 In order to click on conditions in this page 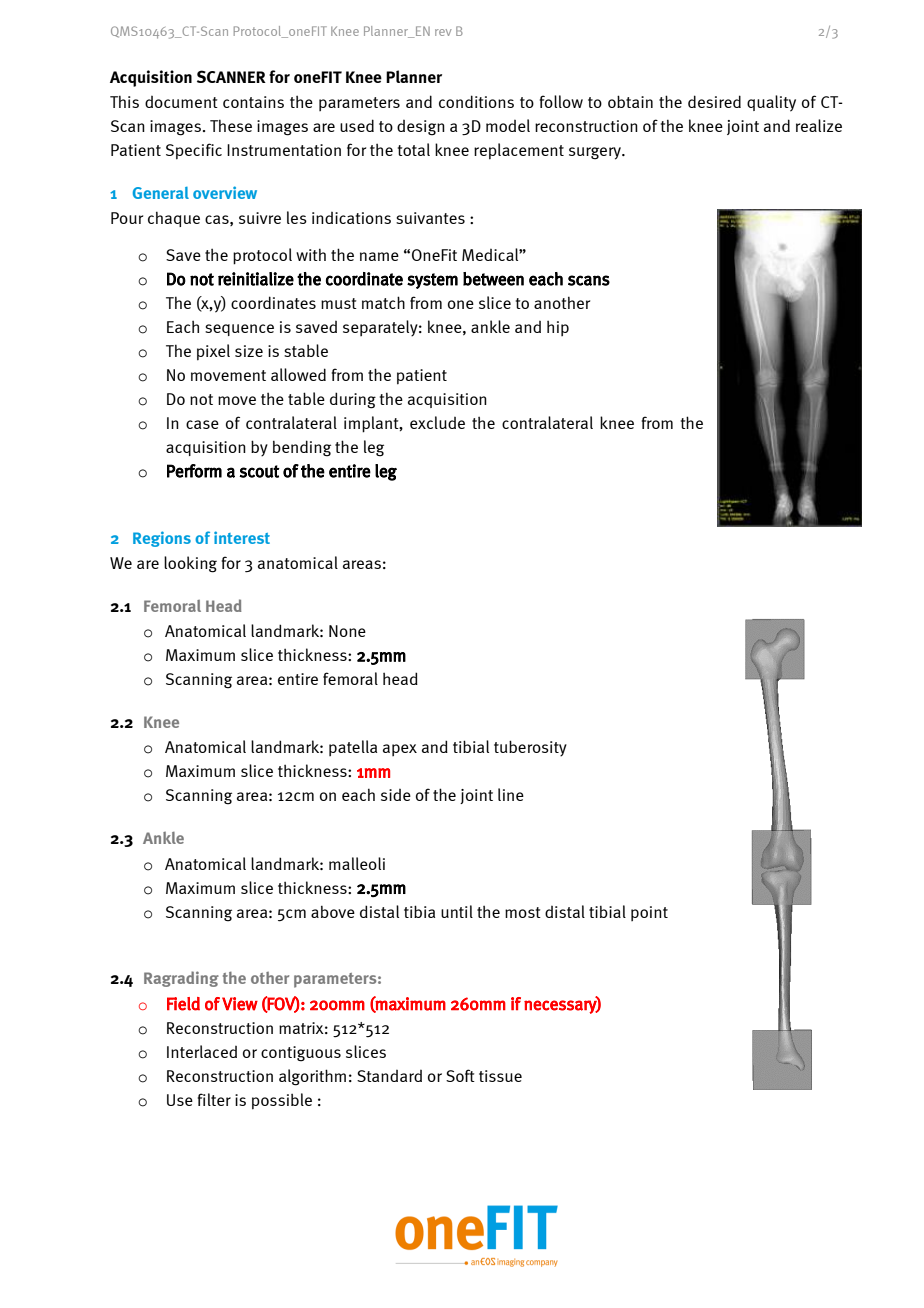, I will do `click(476, 101)`.
